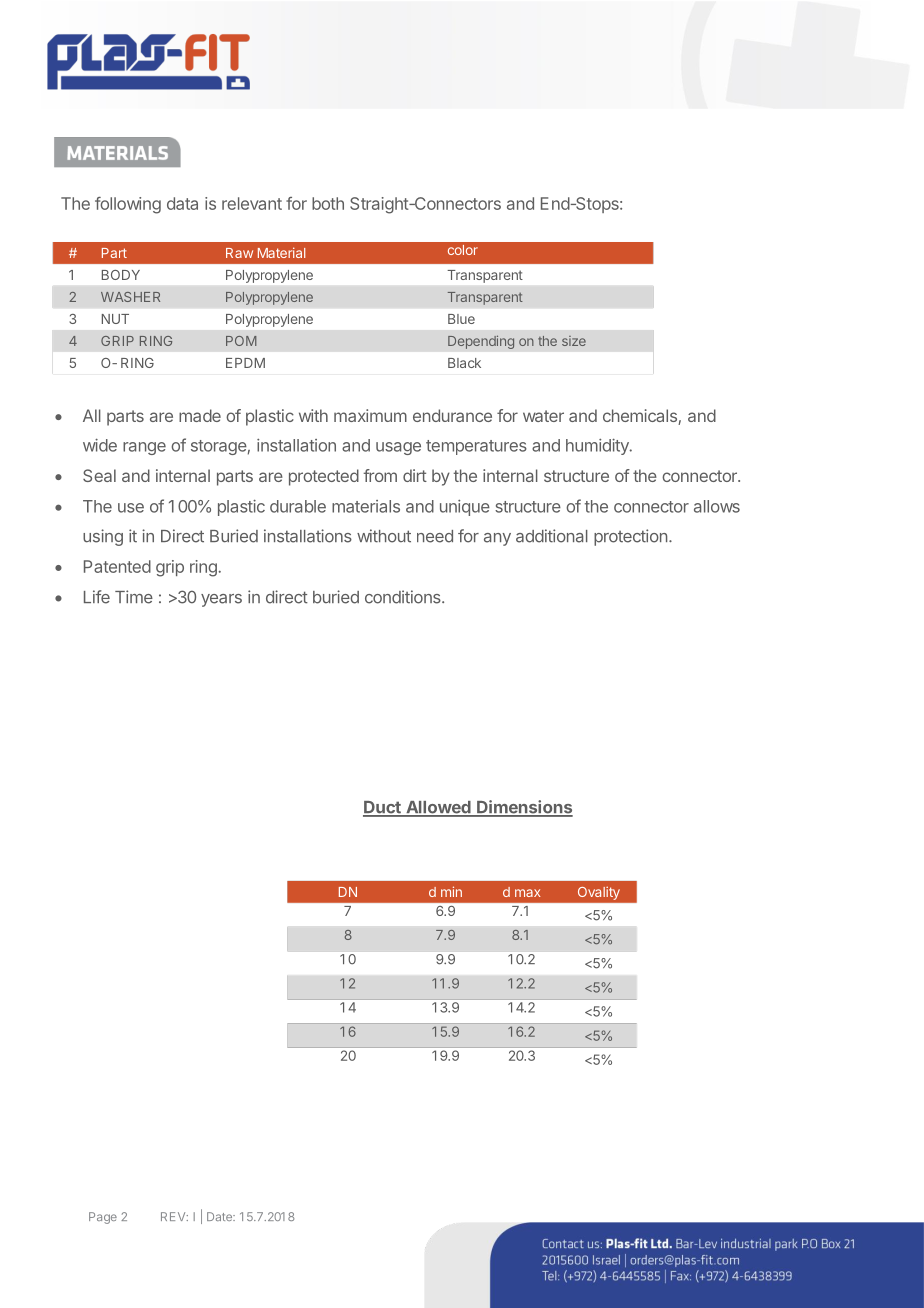 Image resolution: width=924 pixels, height=1308 pixels. What do you see at coordinates (144, 448) in the screenshot?
I see `range` at bounding box center [144, 448].
